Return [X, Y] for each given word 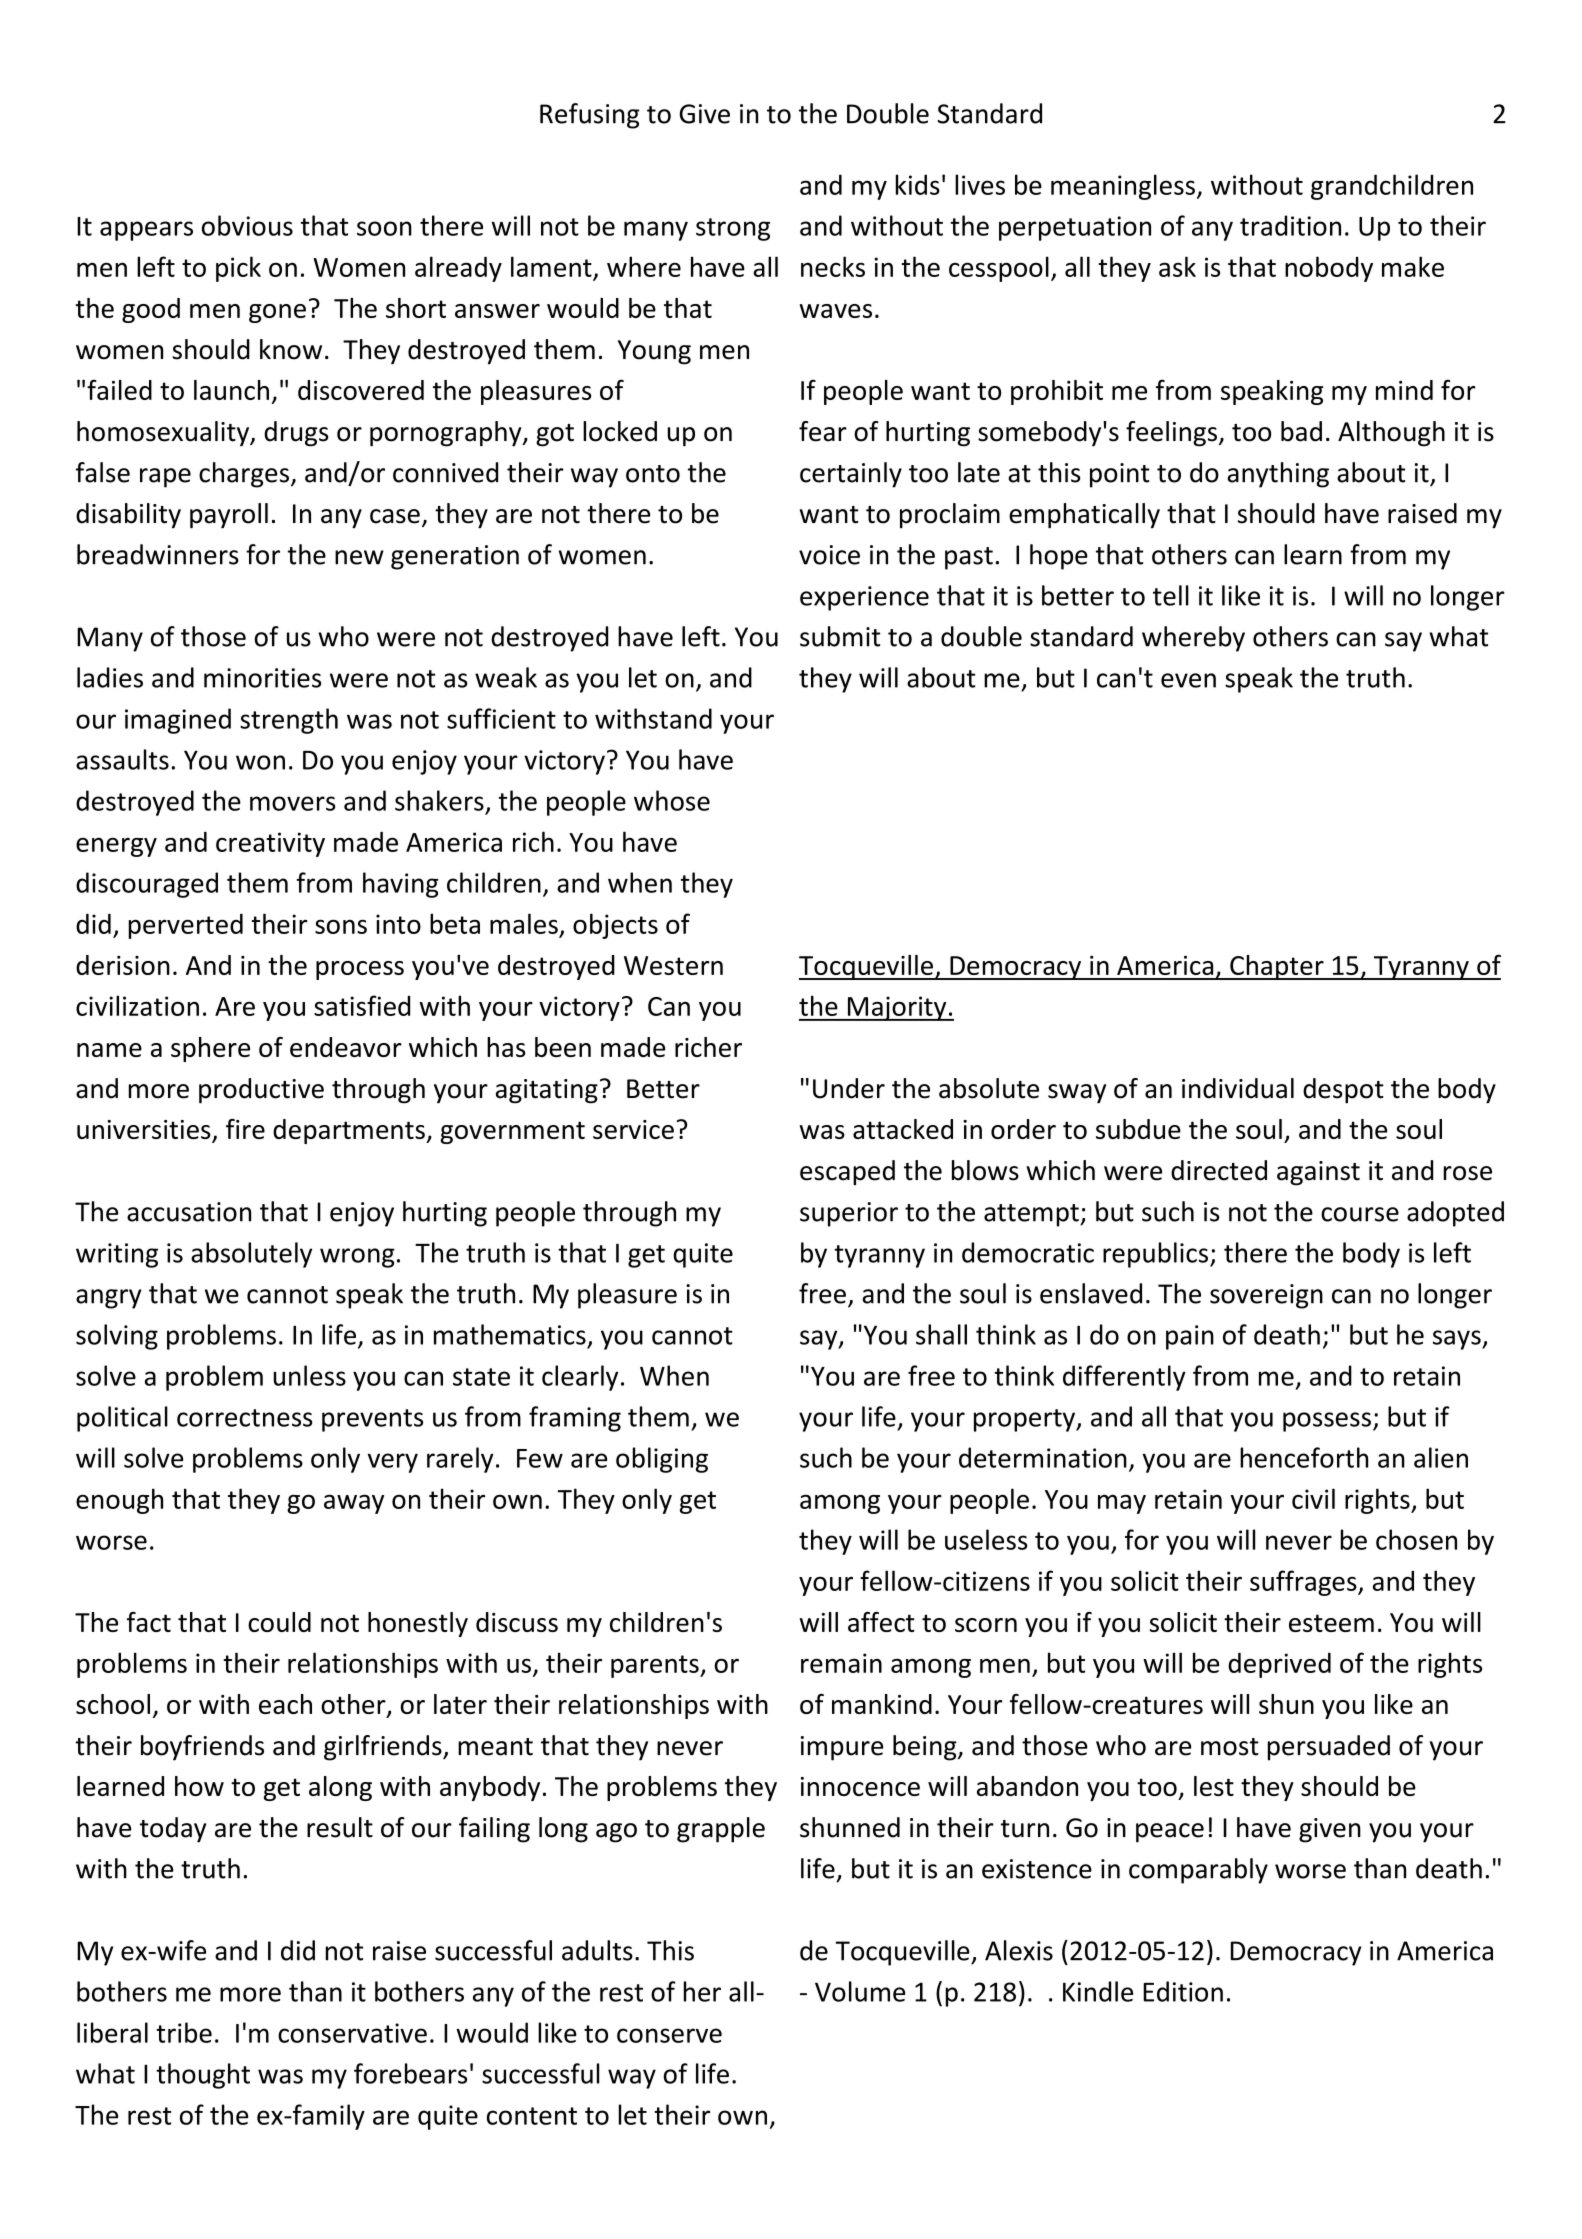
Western [673, 965]
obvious [247, 225]
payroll [229, 516]
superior [849, 1214]
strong [733, 229]
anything [1278, 475]
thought [203, 2076]
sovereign [1266, 1296]
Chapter [1277, 967]
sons [341, 926]
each [285, 1704]
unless [309, 1375]
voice [829, 555]
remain [841, 1663]
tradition [1290, 225]
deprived [1279, 1665]
